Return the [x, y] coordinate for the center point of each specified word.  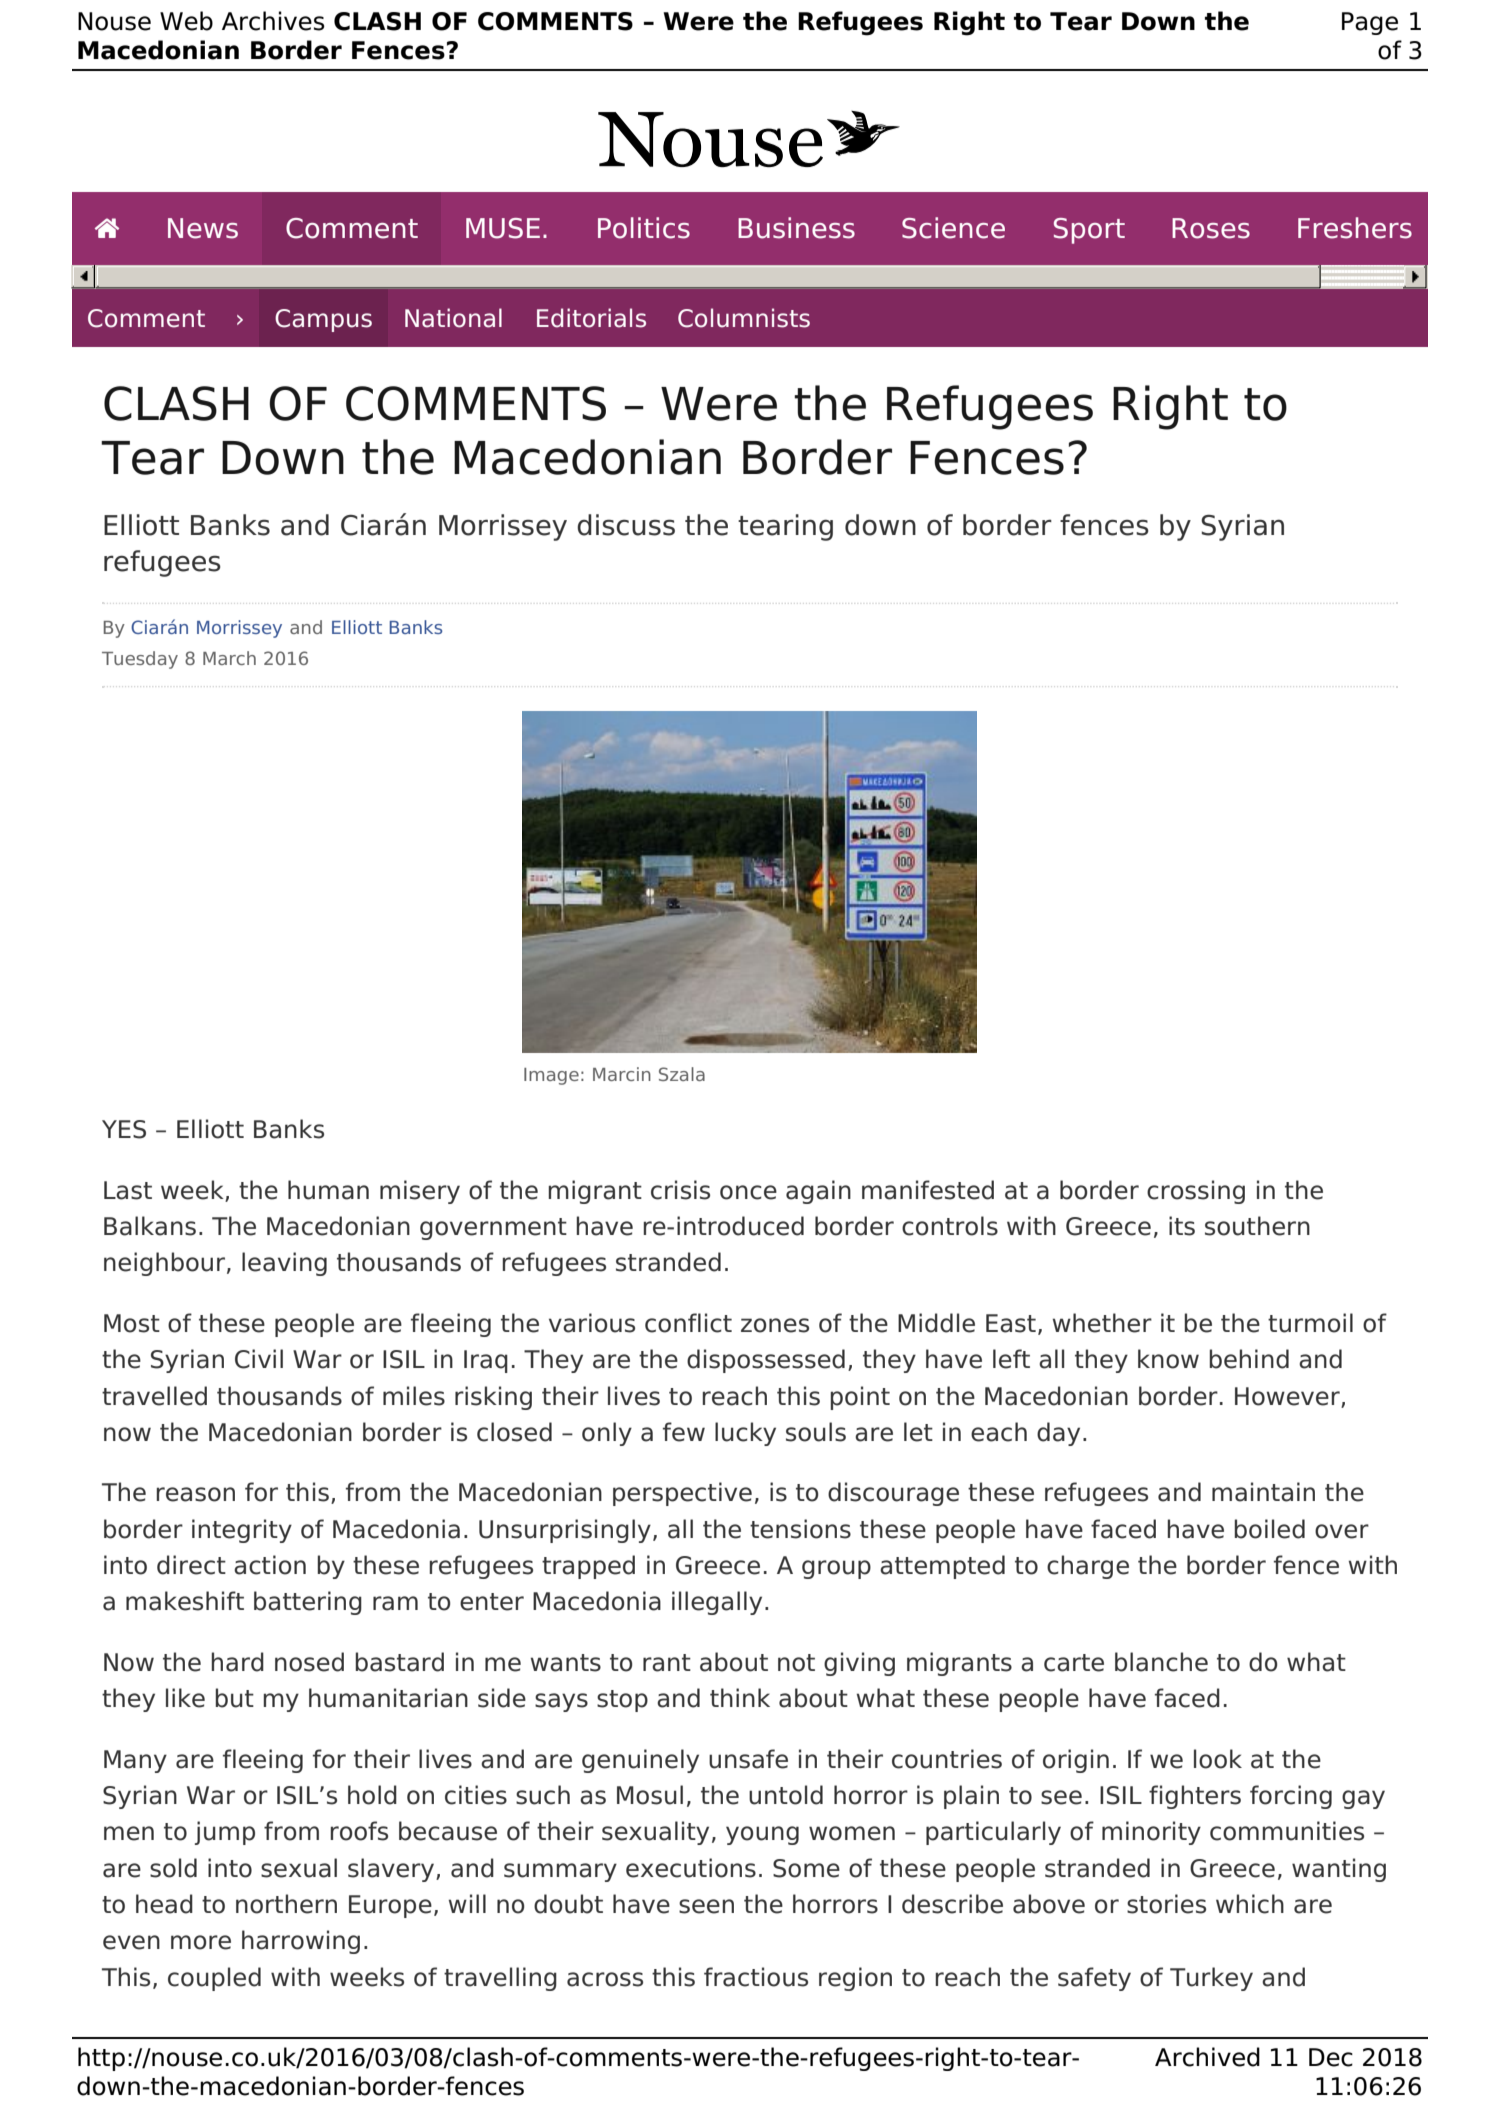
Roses [1211, 228]
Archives [273, 21]
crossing [1196, 1192]
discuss [626, 525]
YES [124, 1129]
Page [1370, 23]
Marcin [622, 1074]
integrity [242, 1531]
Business [796, 228]
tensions [800, 1529]
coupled [214, 1979]
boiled [1269, 1529]
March [229, 658]
